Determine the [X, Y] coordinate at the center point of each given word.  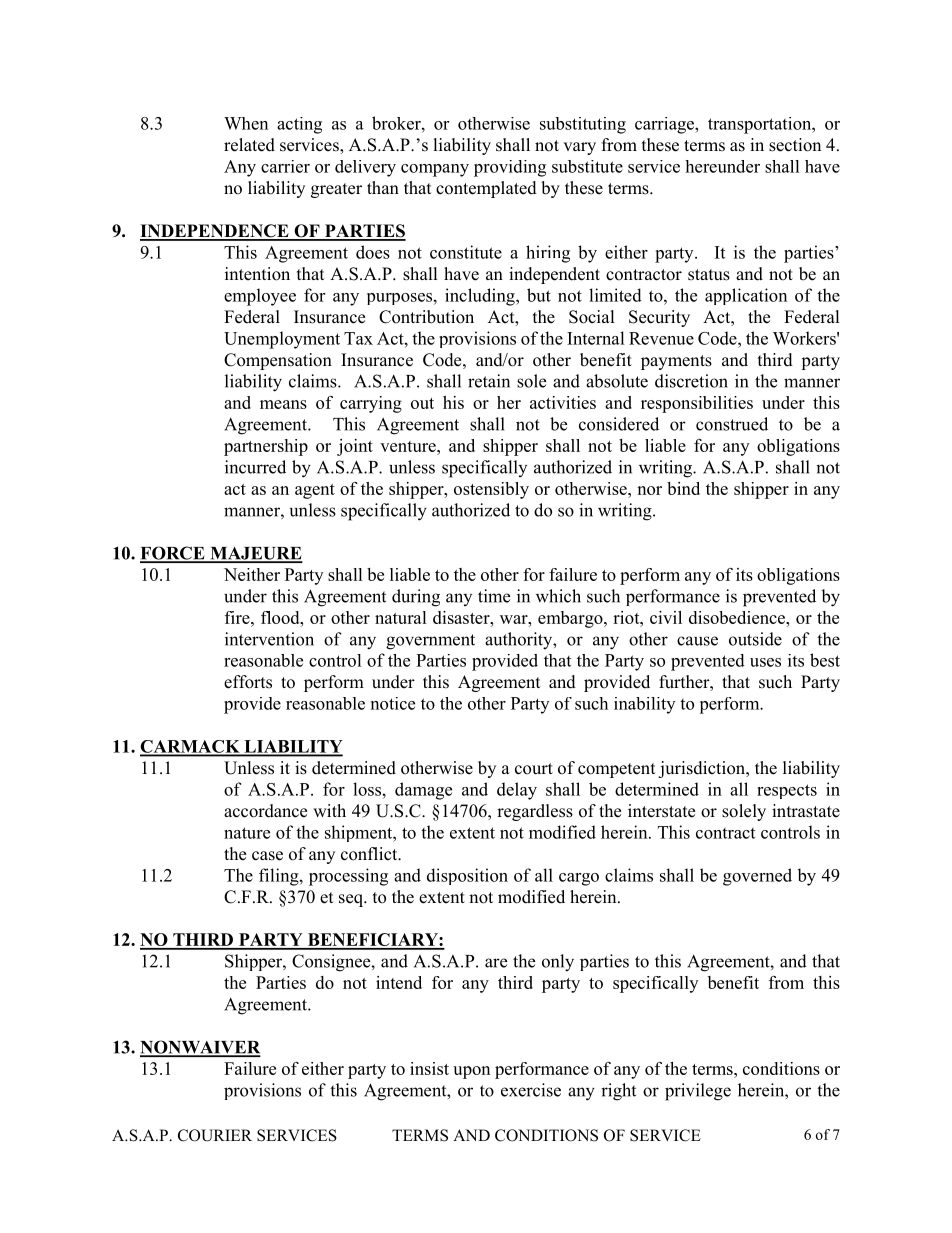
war [515, 619]
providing [510, 168]
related [249, 145]
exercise [531, 1090]
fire [238, 617]
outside [755, 639]
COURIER [215, 1135]
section [795, 145]
